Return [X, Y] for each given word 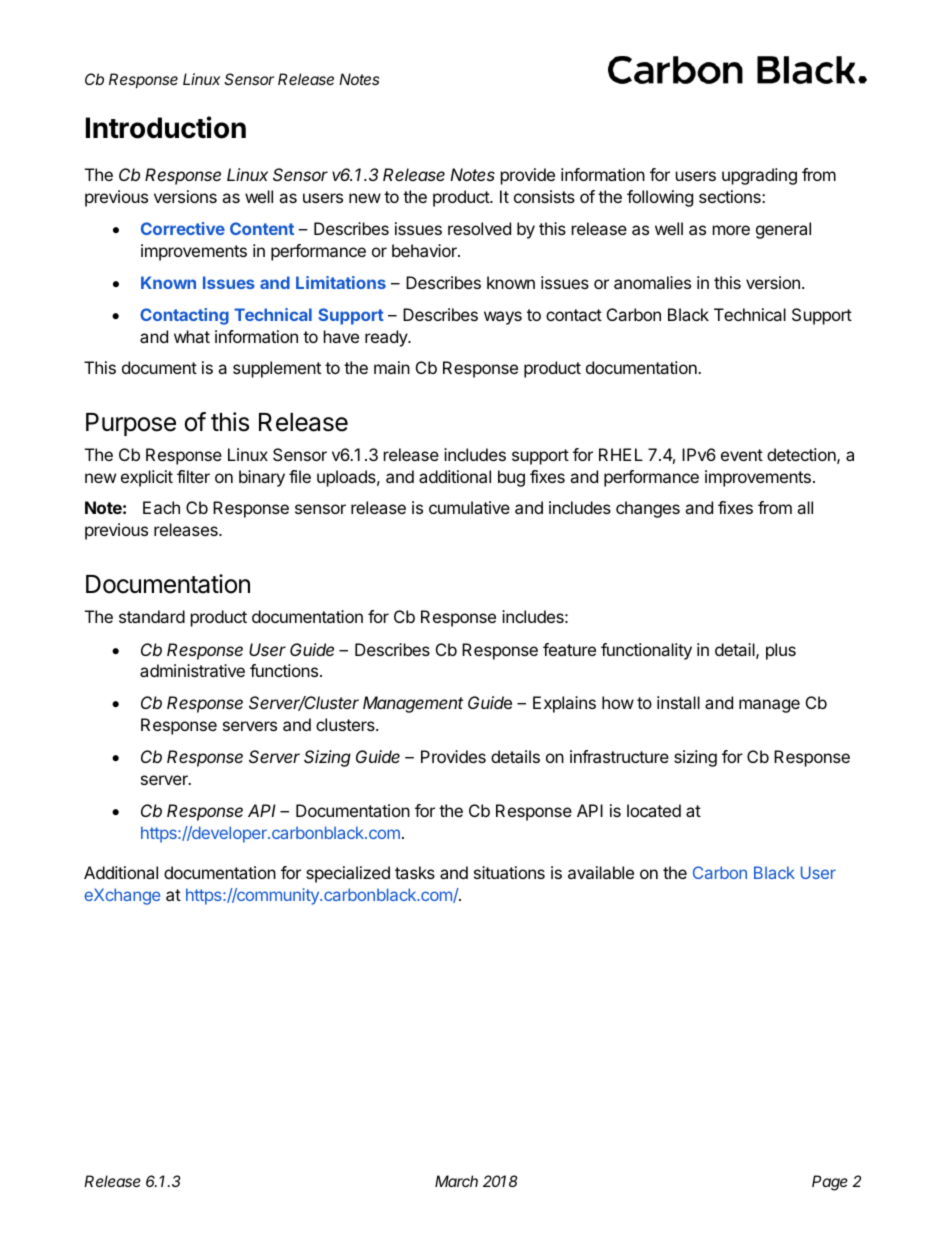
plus [781, 651]
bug [511, 478]
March [456, 1181]
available [601, 872]
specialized [348, 874]
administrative [192, 670]
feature [569, 649]
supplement [277, 369]
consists [544, 196]
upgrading [759, 176]
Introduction [166, 127]
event [742, 455]
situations [509, 872]
